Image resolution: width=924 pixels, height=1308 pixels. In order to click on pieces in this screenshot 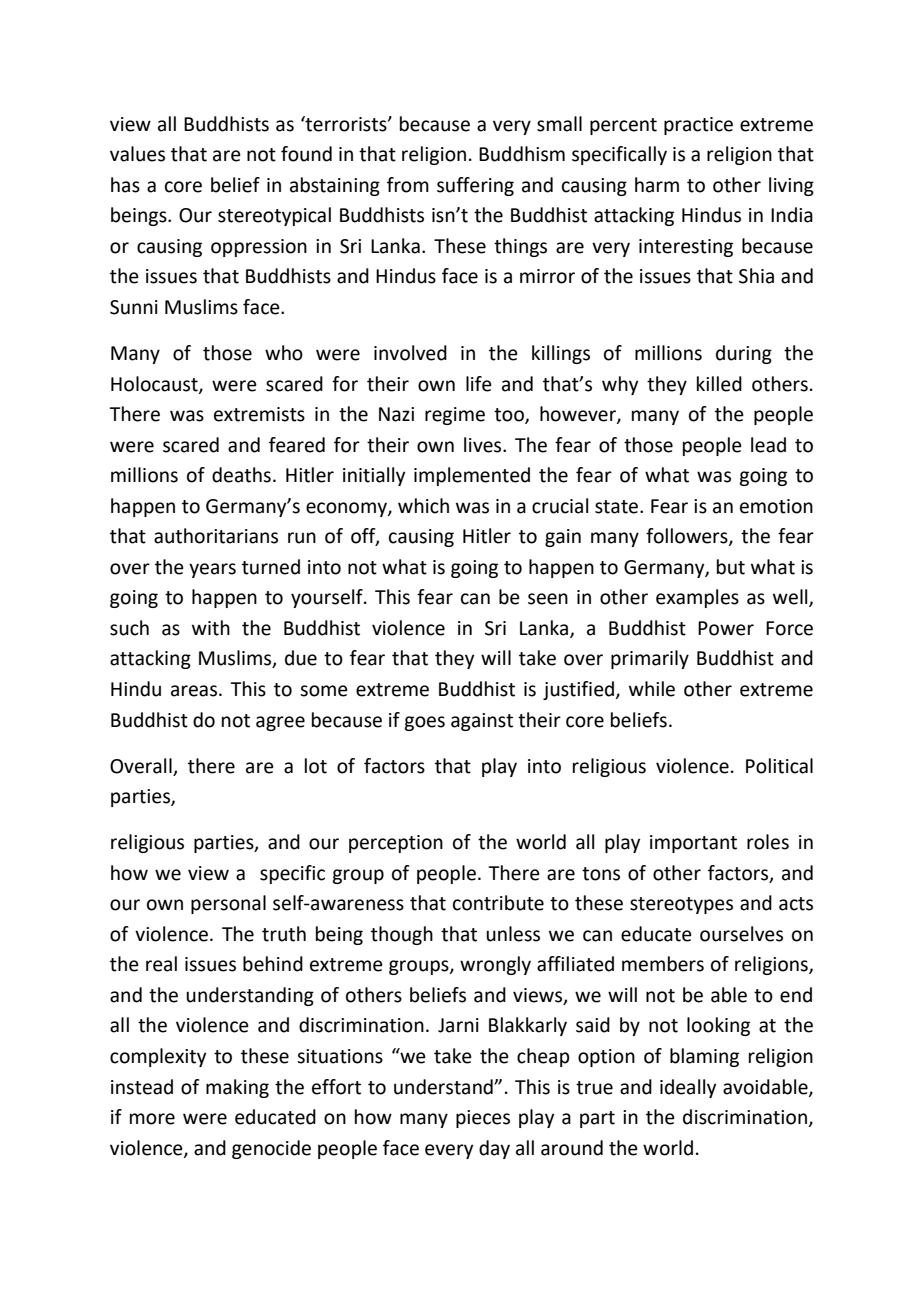, I will do `click(483, 1119)`.
